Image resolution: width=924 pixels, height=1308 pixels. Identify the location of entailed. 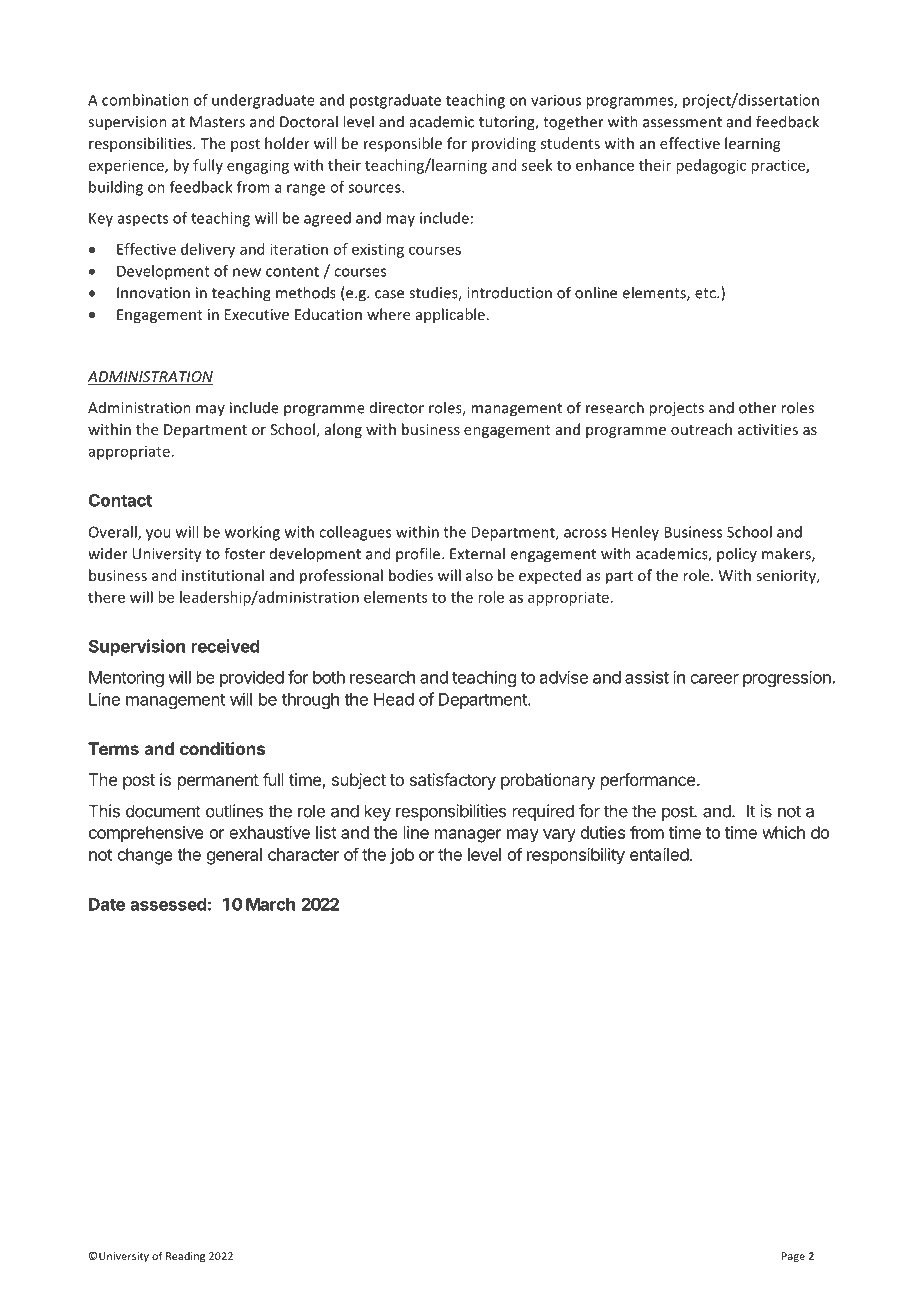
(659, 854).
